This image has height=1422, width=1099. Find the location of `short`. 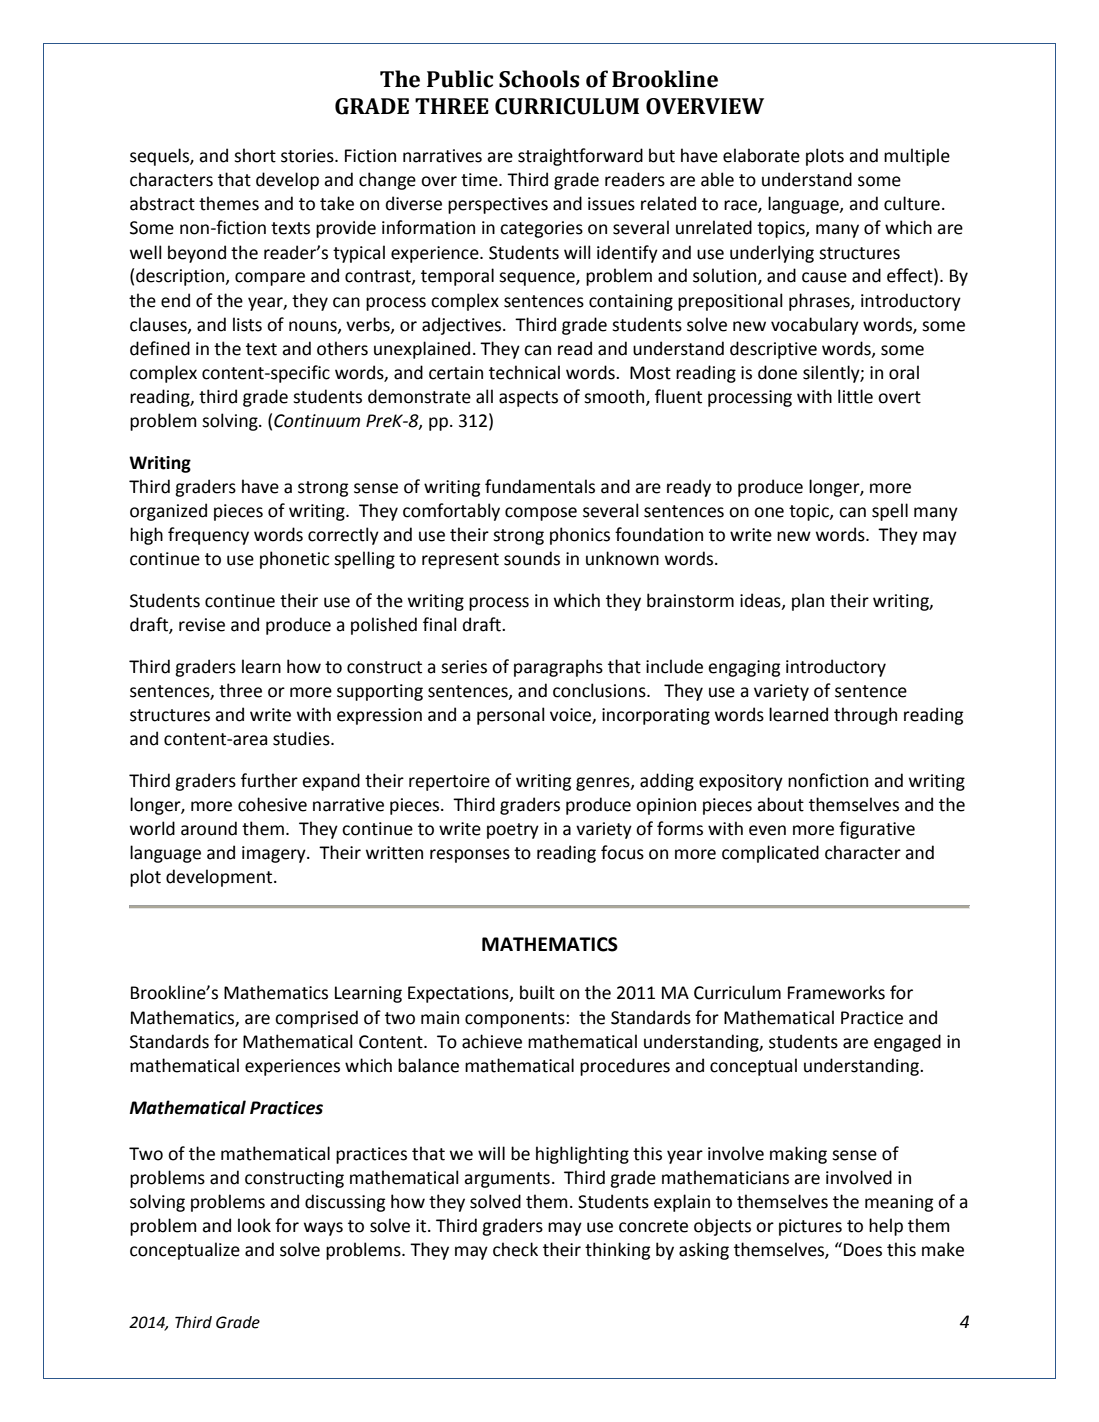

short is located at coordinates (255, 155).
